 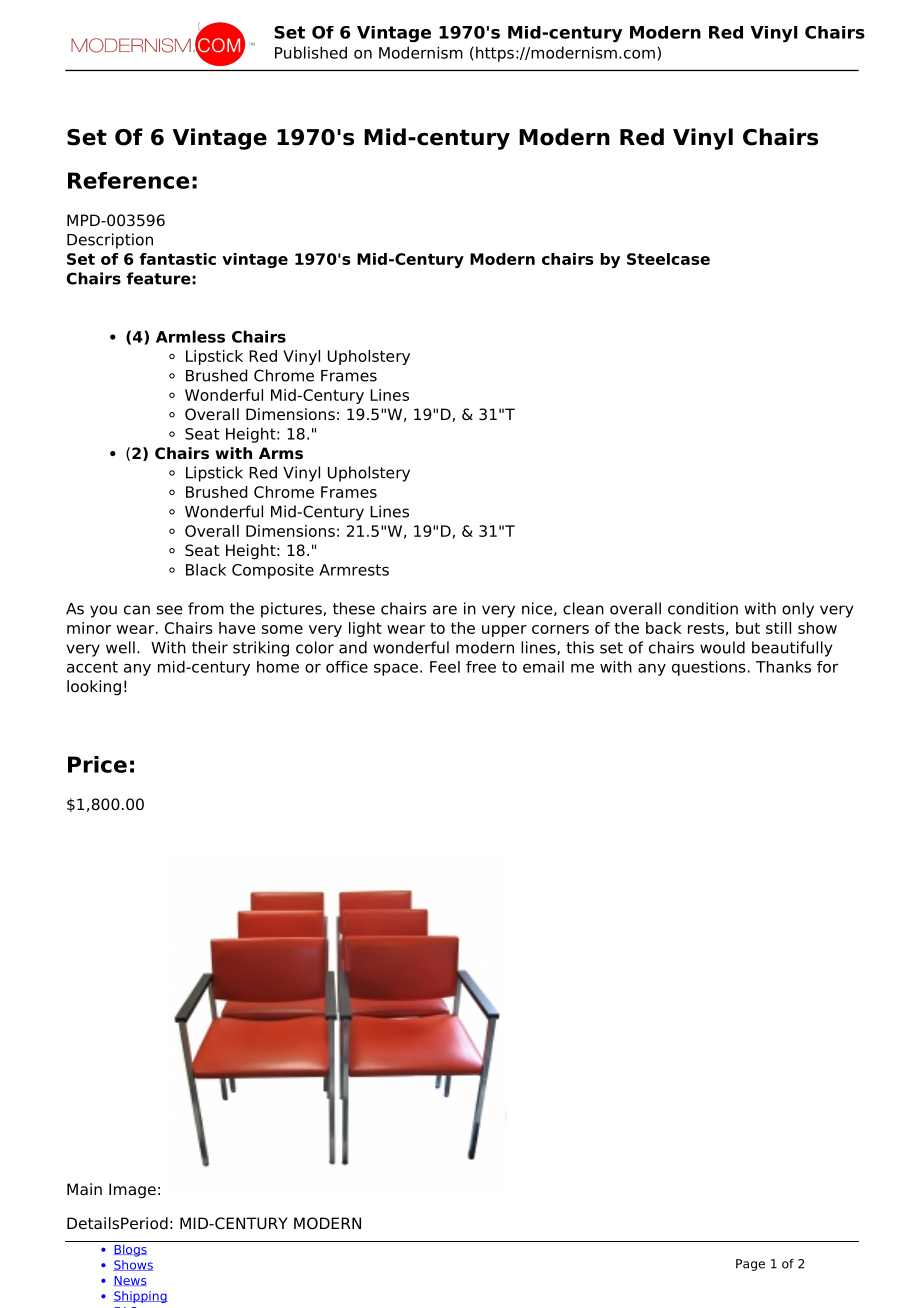 What do you see at coordinates (311, 52) in the page?
I see `Published` at bounding box center [311, 52].
